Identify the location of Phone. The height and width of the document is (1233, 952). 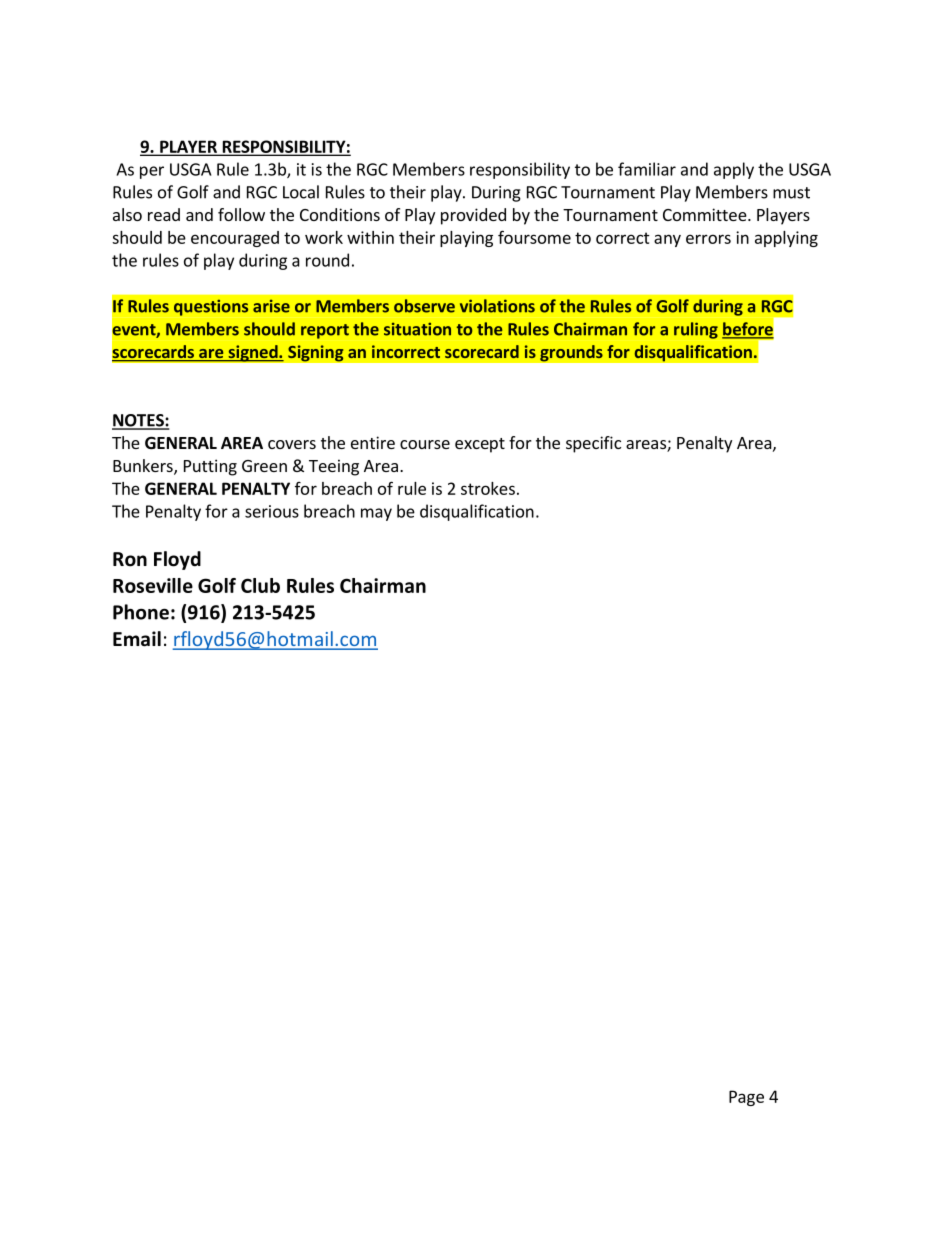
(141, 612).
